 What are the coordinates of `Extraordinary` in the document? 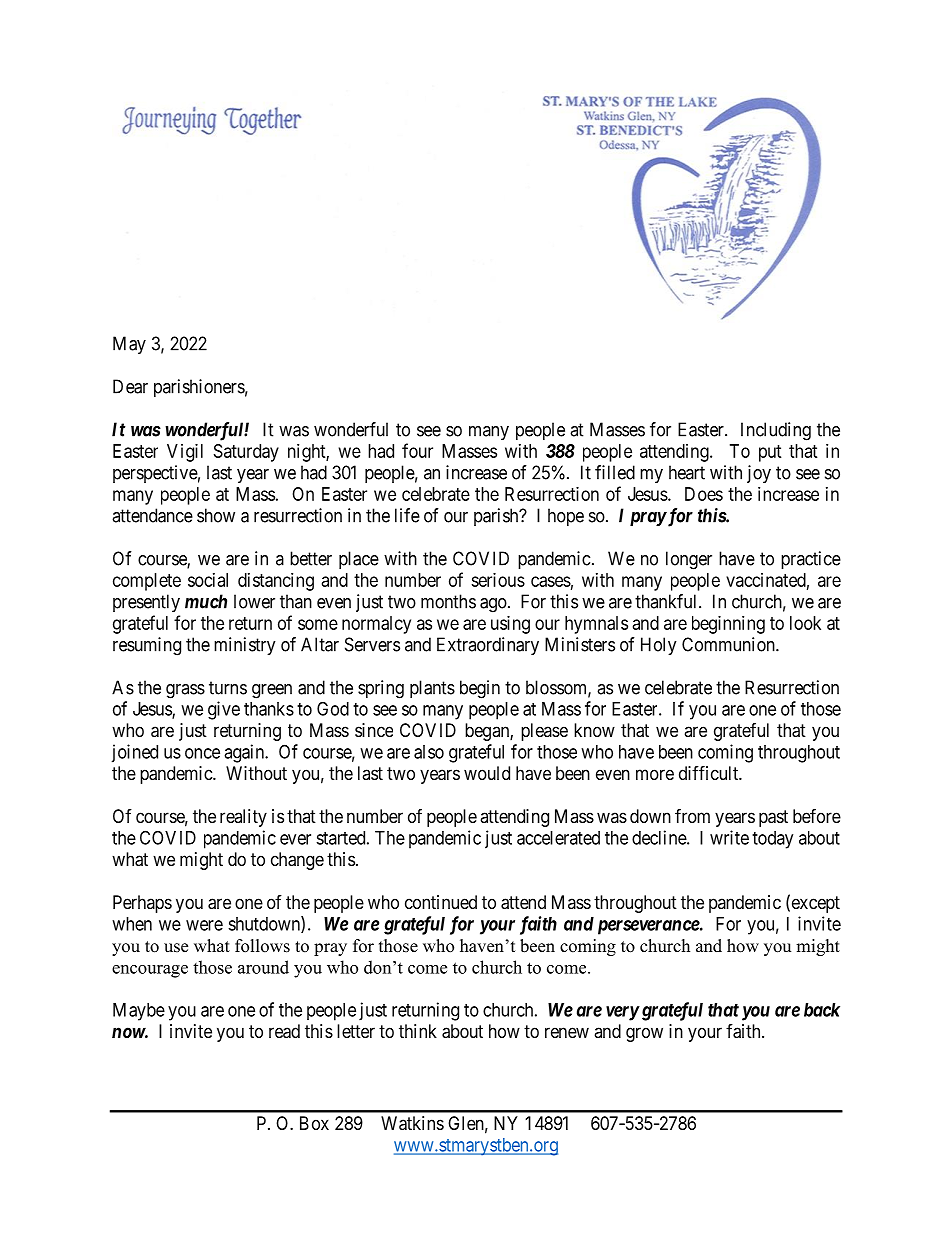 It's located at (488, 646).
